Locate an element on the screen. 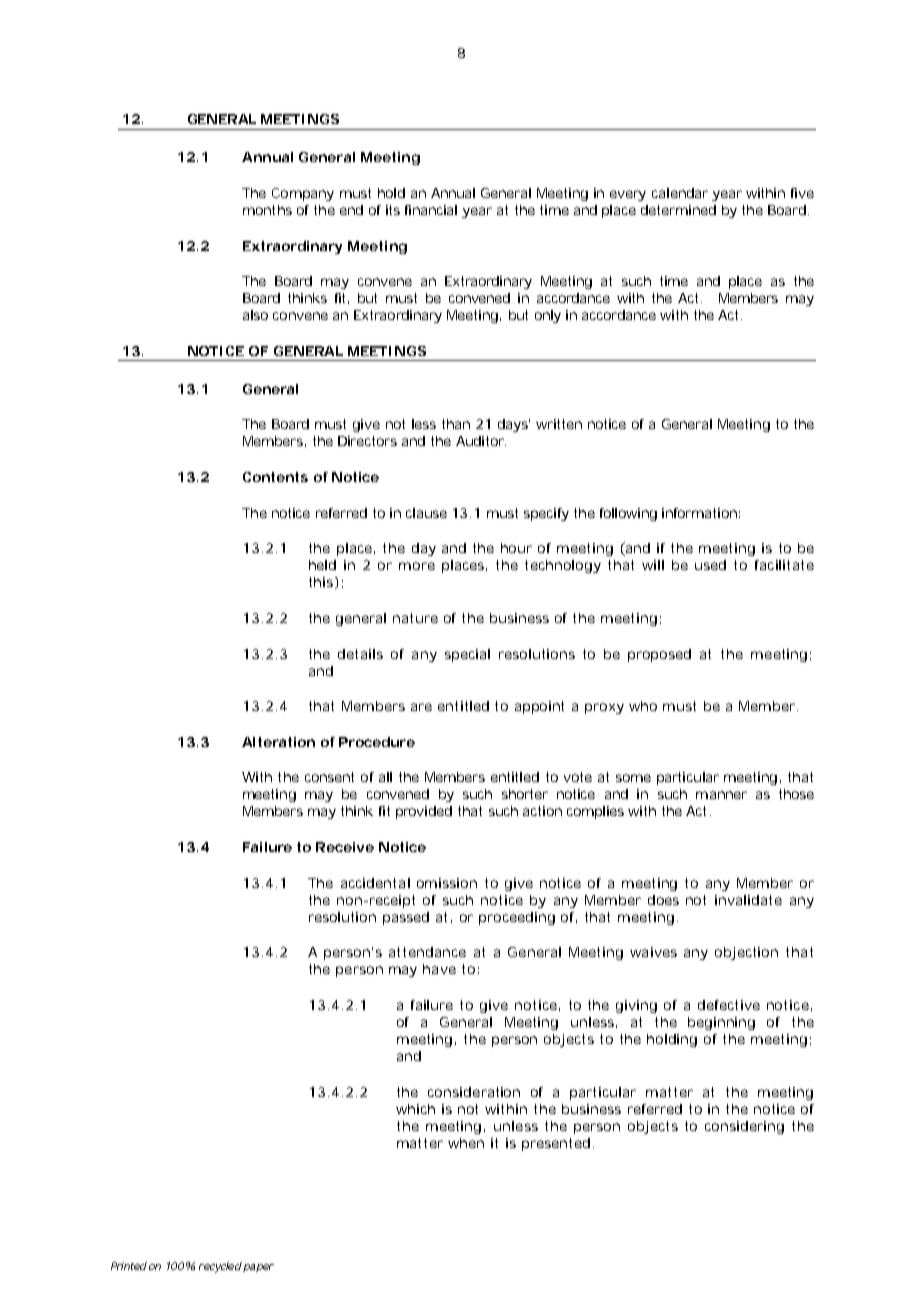 The width and height of the screenshot is (924, 1308). months is located at coordinates (267, 210).
